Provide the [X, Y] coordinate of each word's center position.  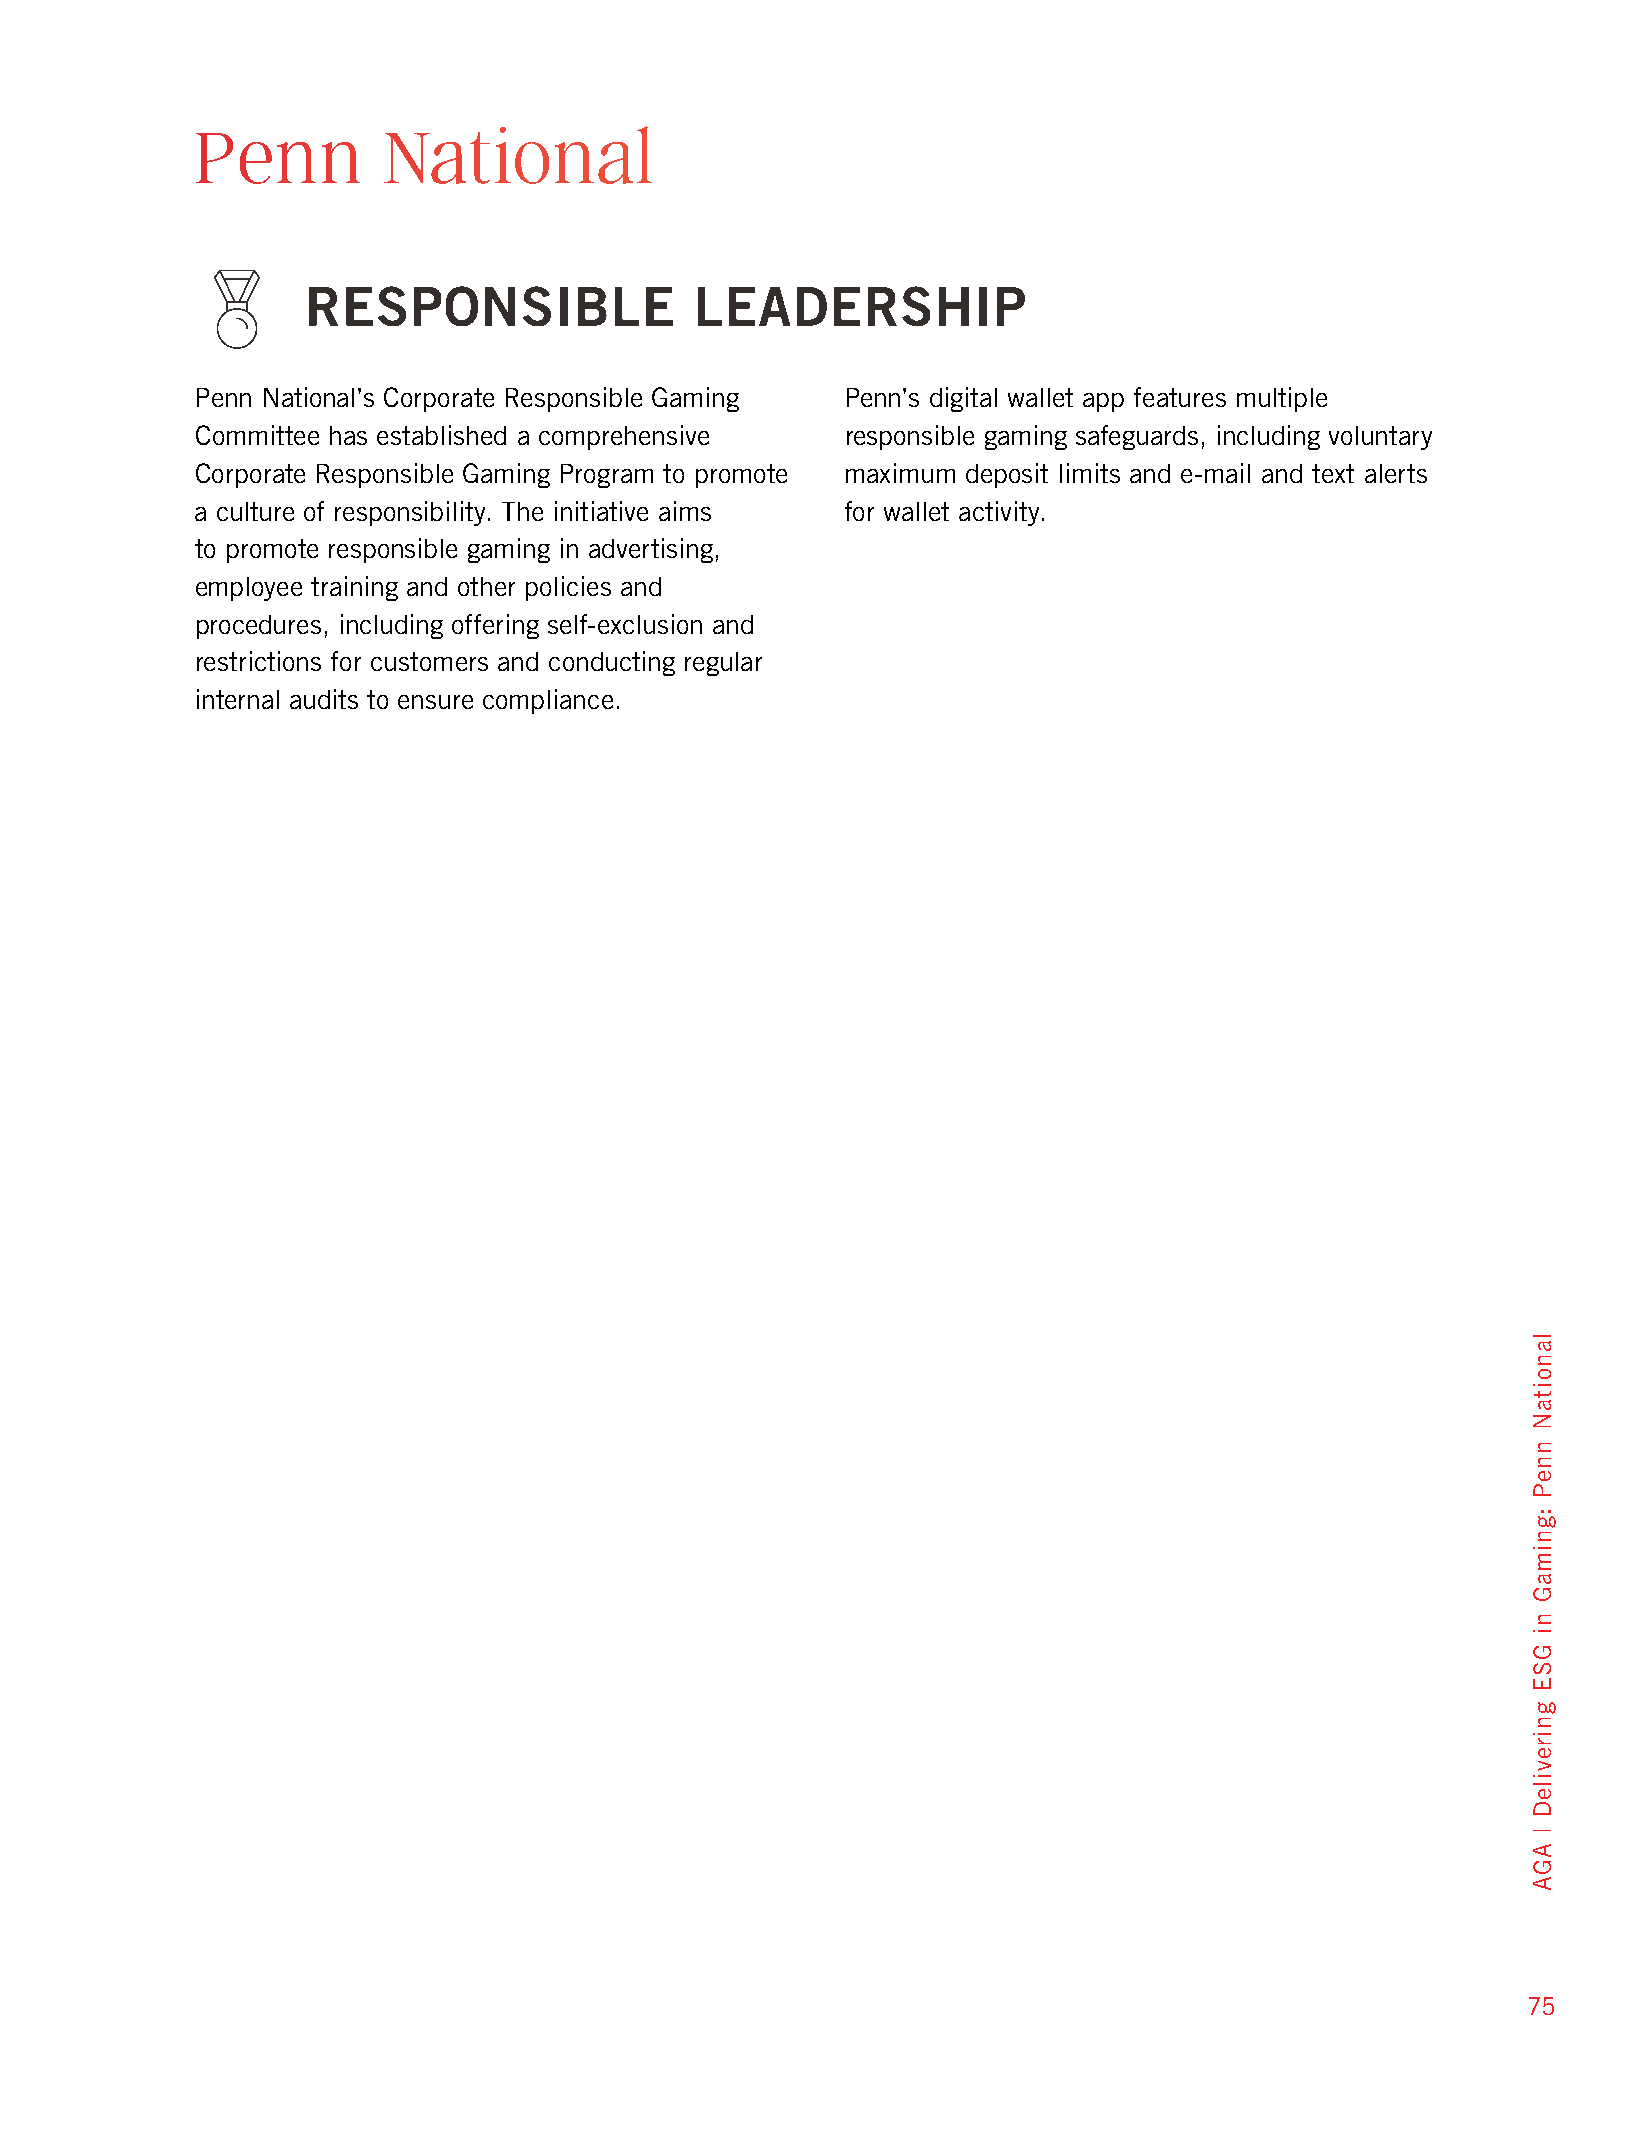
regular [723, 664]
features [1180, 397]
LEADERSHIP [861, 306]
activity [1001, 513]
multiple [1282, 399]
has [348, 435]
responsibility [410, 513]
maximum [900, 473]
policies [568, 588]
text [1333, 473]
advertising [651, 550]
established [441, 435]
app [1103, 402]
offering [495, 626]
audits [324, 699]
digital [963, 399]
